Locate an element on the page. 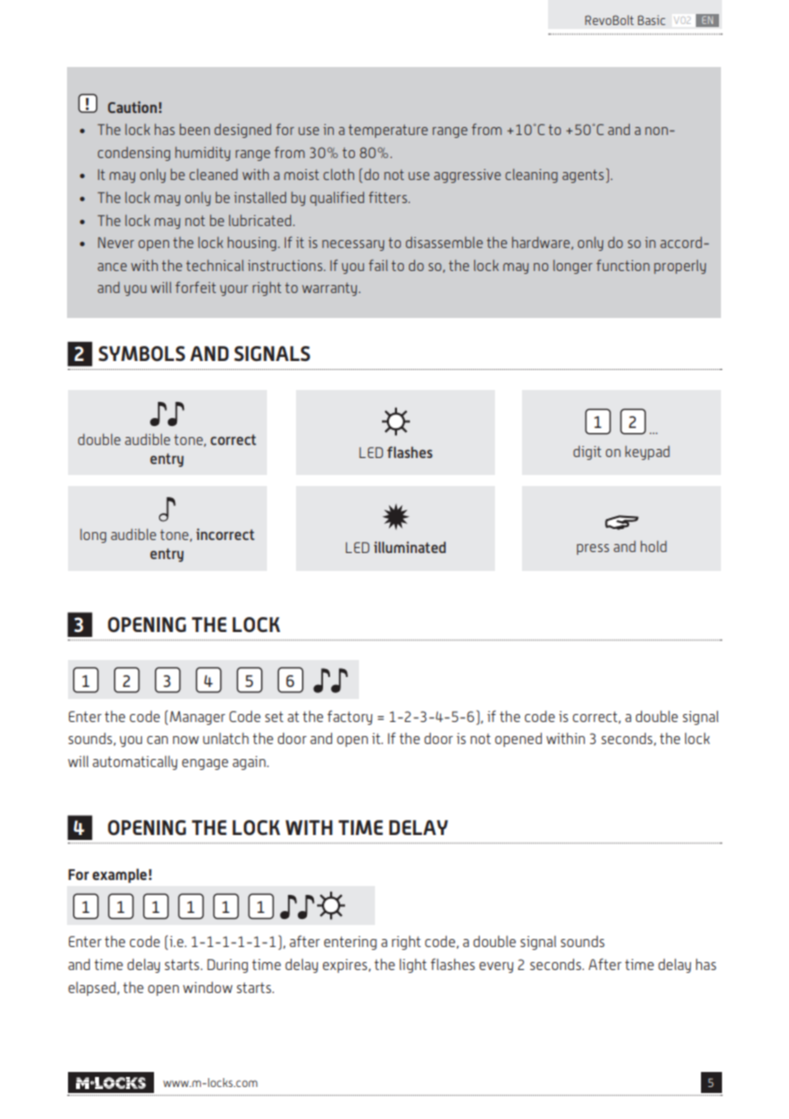 This image has width=789, height=1119. light is located at coordinates (413, 966).
